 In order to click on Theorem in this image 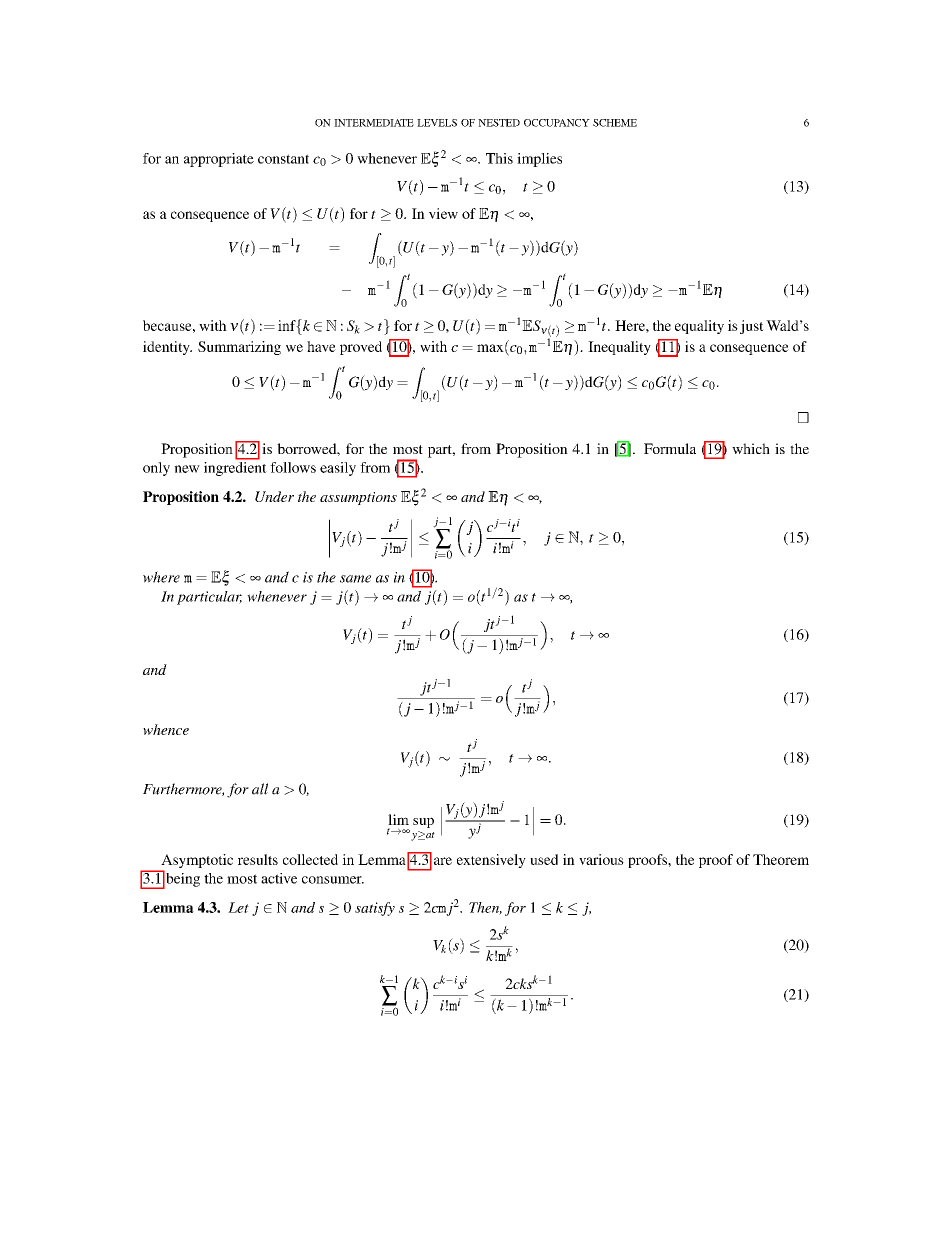, I will do `click(781, 859)`.
